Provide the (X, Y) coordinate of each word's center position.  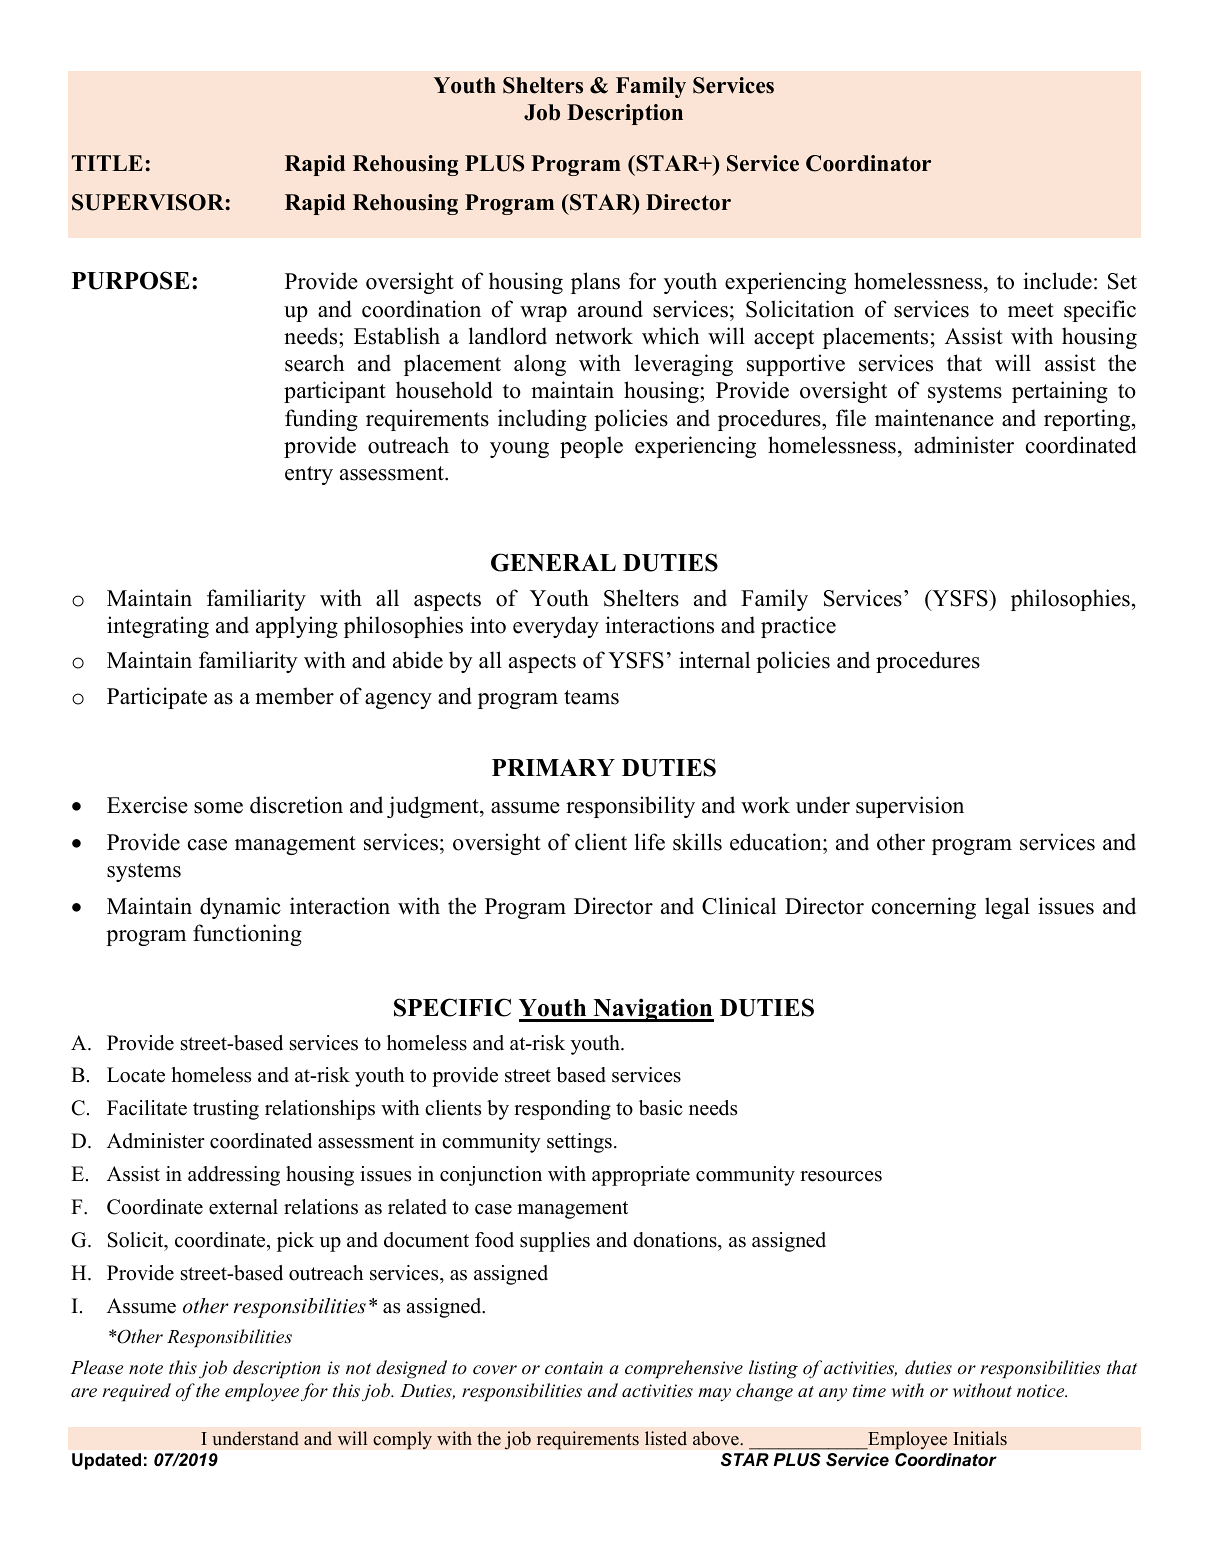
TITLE (107, 163)
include (1057, 281)
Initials (980, 1438)
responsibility (630, 807)
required (136, 1392)
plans (595, 283)
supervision (910, 807)
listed (666, 1438)
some (218, 808)
